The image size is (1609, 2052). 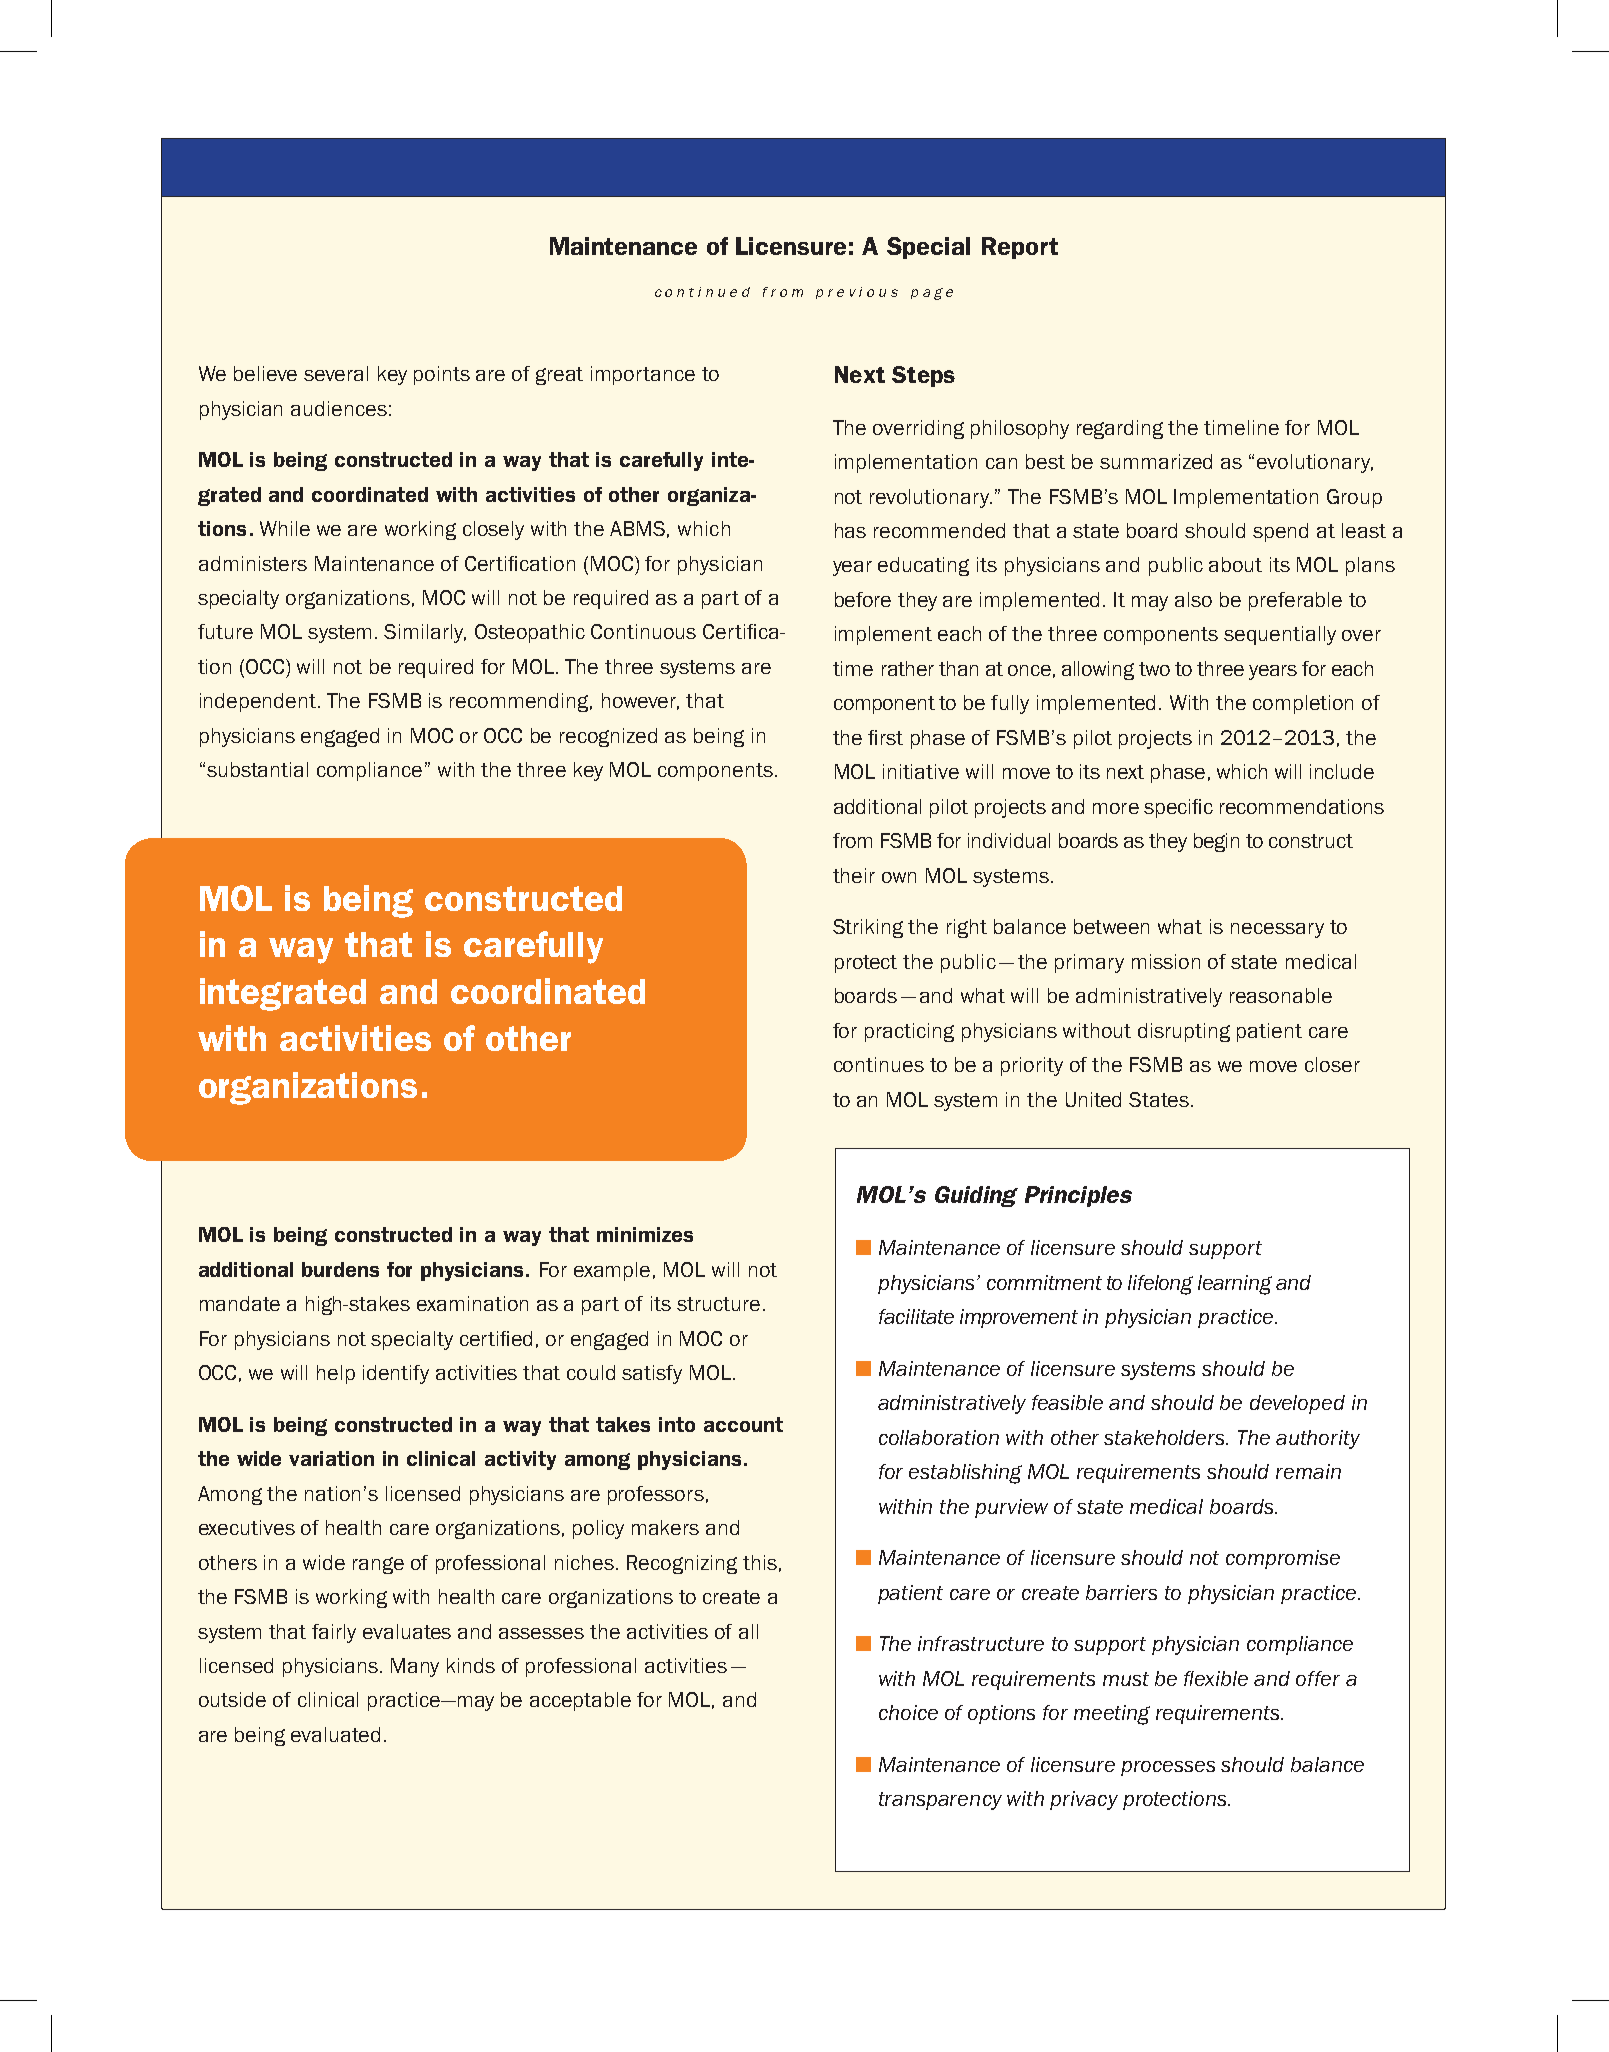 What do you see at coordinates (857, 293) in the screenshot?
I see `previous` at bounding box center [857, 293].
